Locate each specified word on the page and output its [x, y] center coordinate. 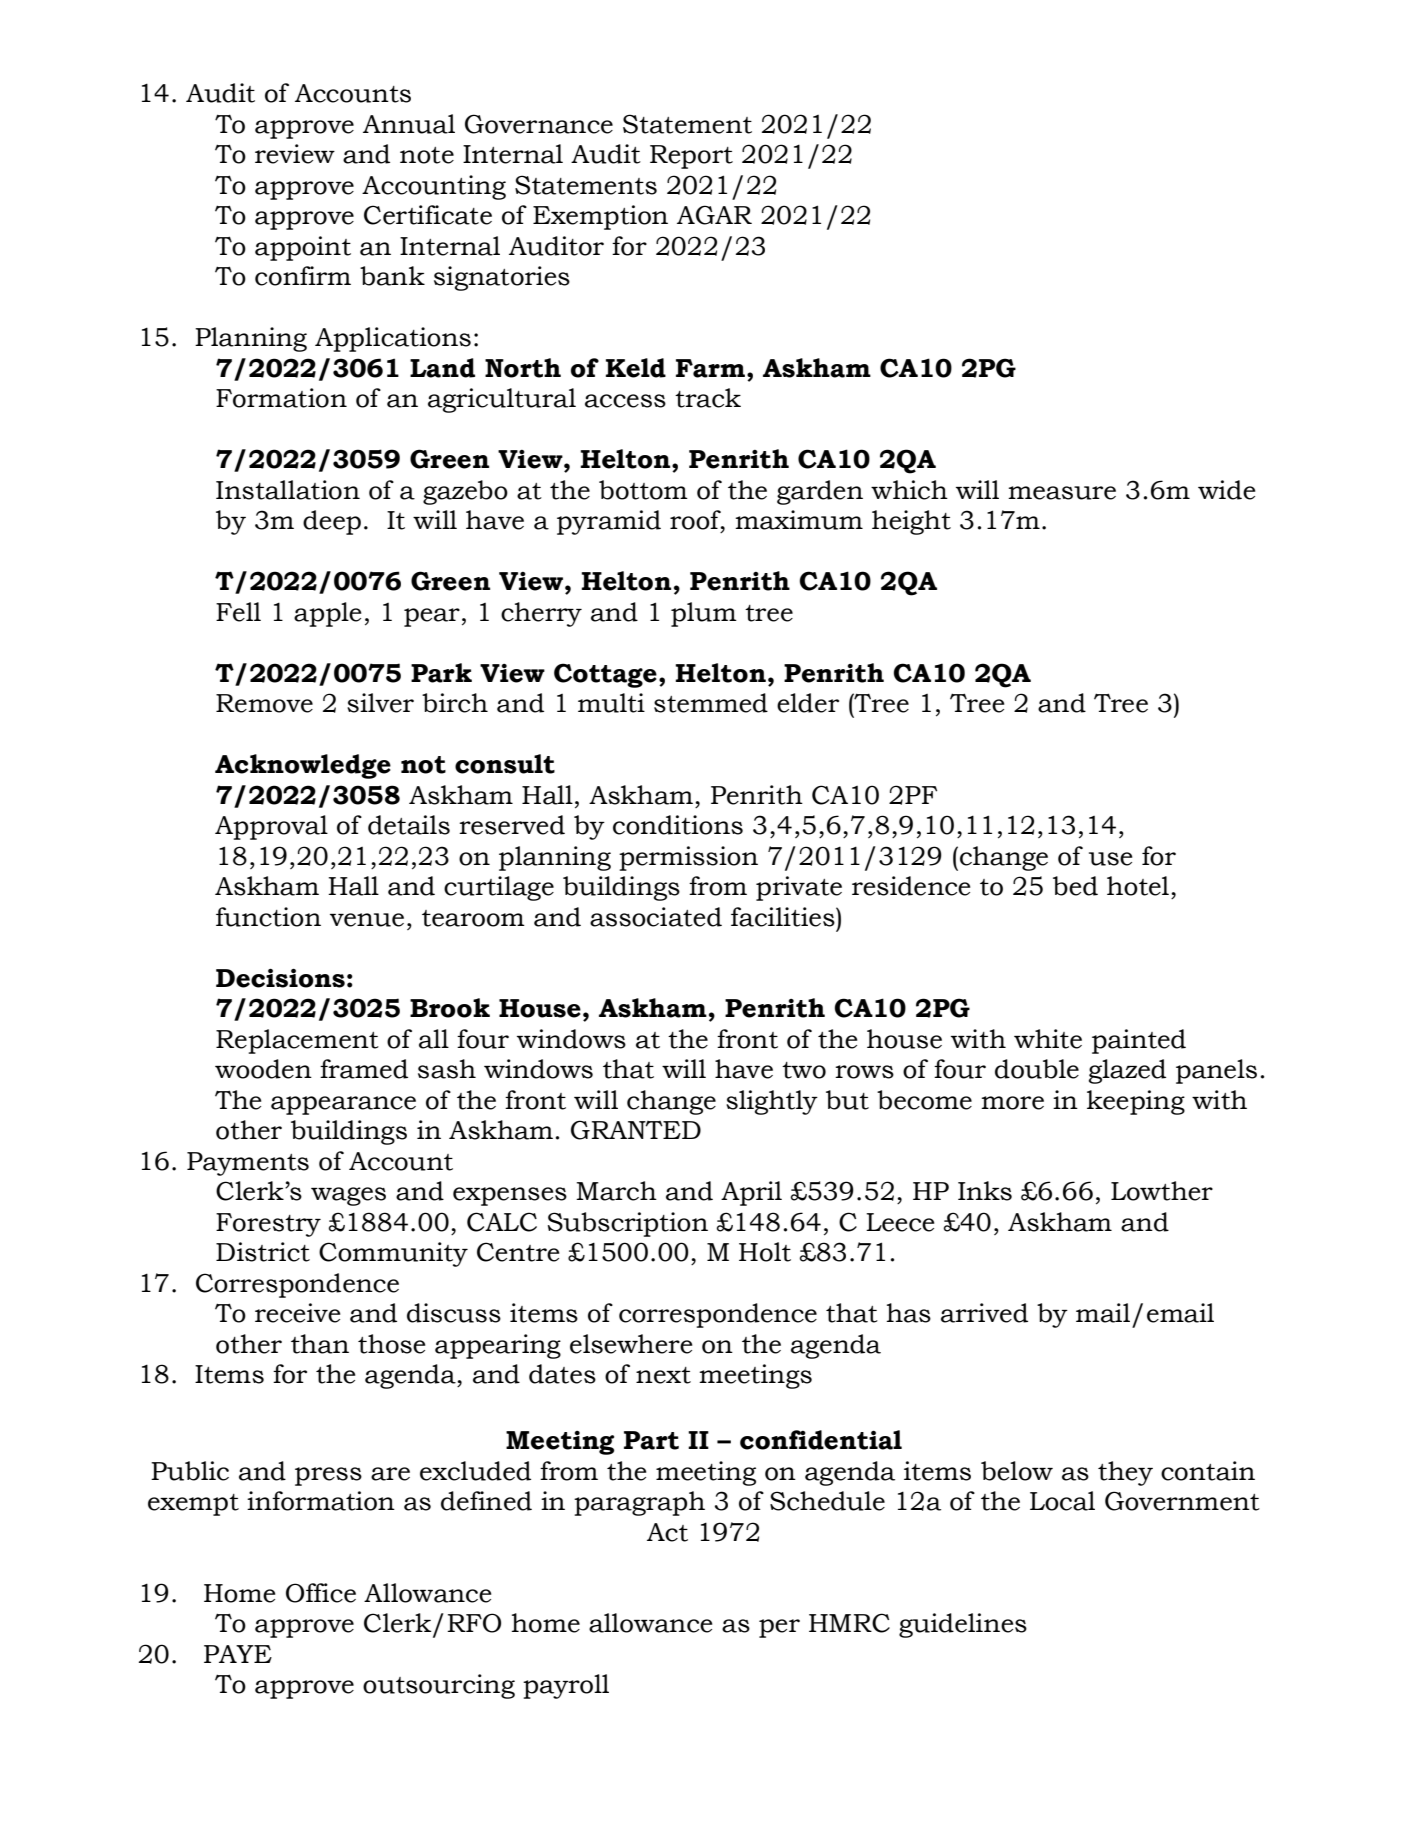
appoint [303, 248]
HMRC [849, 1623]
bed [1075, 886]
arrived [984, 1313]
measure [1062, 493]
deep [332, 522]
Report [691, 157]
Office [321, 1593]
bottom [643, 490]
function [268, 917]
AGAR [714, 215]
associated [656, 917]
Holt [765, 1252]
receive [297, 1313]
